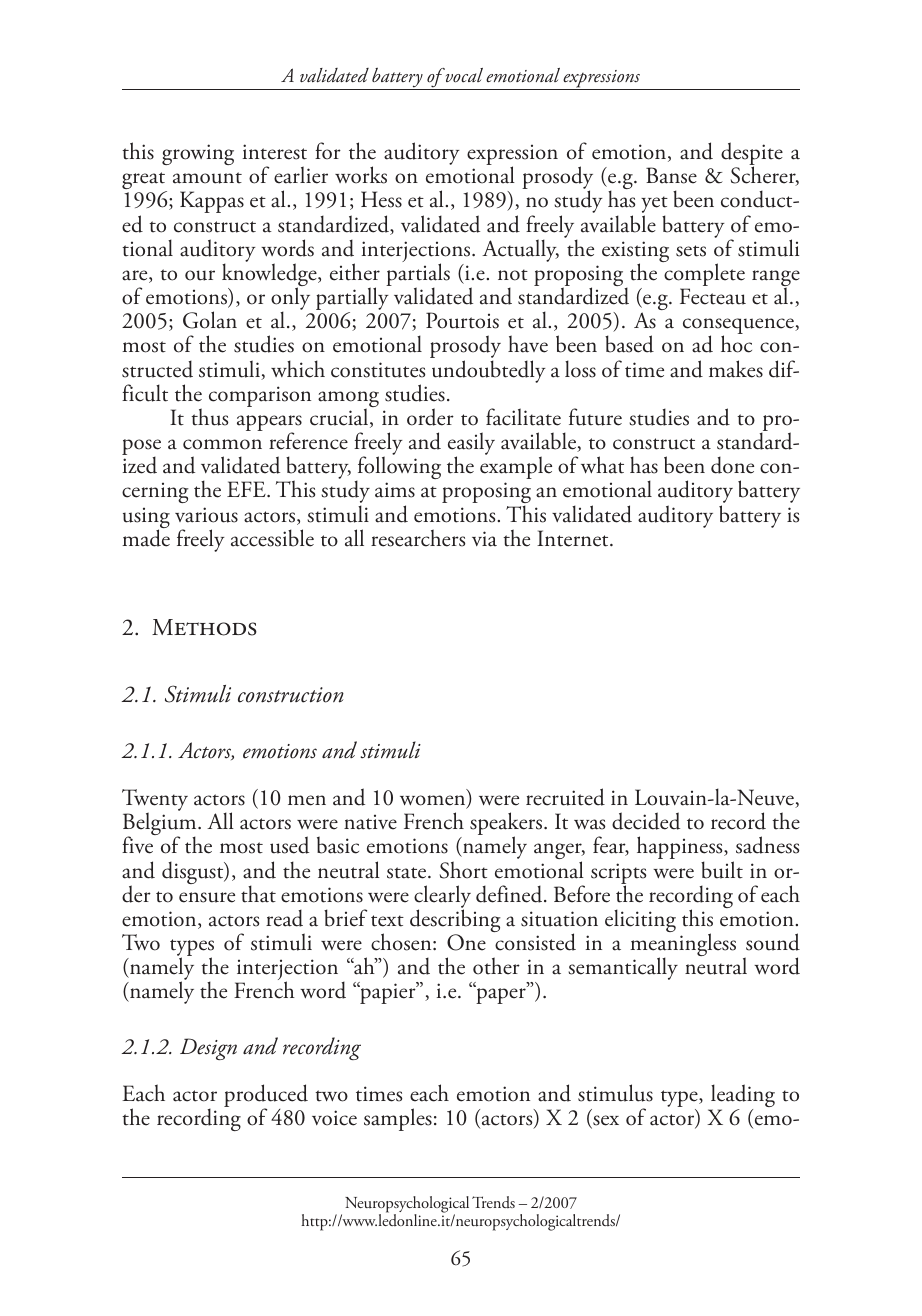  What do you see at coordinates (198, 154) in the screenshot?
I see `growing` at bounding box center [198, 154].
